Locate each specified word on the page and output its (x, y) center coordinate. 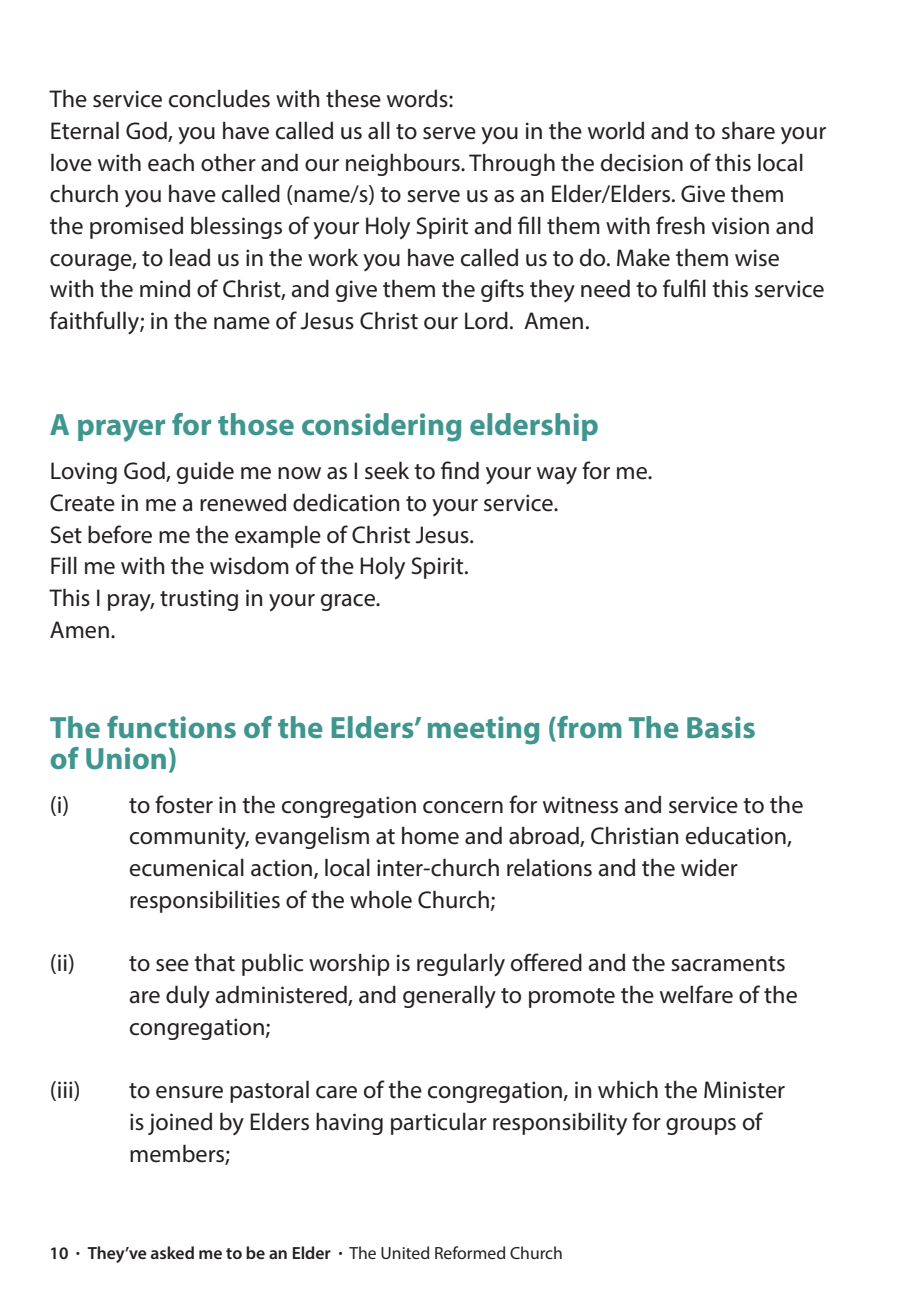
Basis (721, 727)
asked (172, 1252)
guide (205, 472)
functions (171, 727)
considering (381, 427)
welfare (696, 994)
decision (642, 162)
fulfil (684, 288)
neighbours (404, 164)
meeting (483, 730)
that (214, 962)
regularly (461, 964)
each (171, 162)
